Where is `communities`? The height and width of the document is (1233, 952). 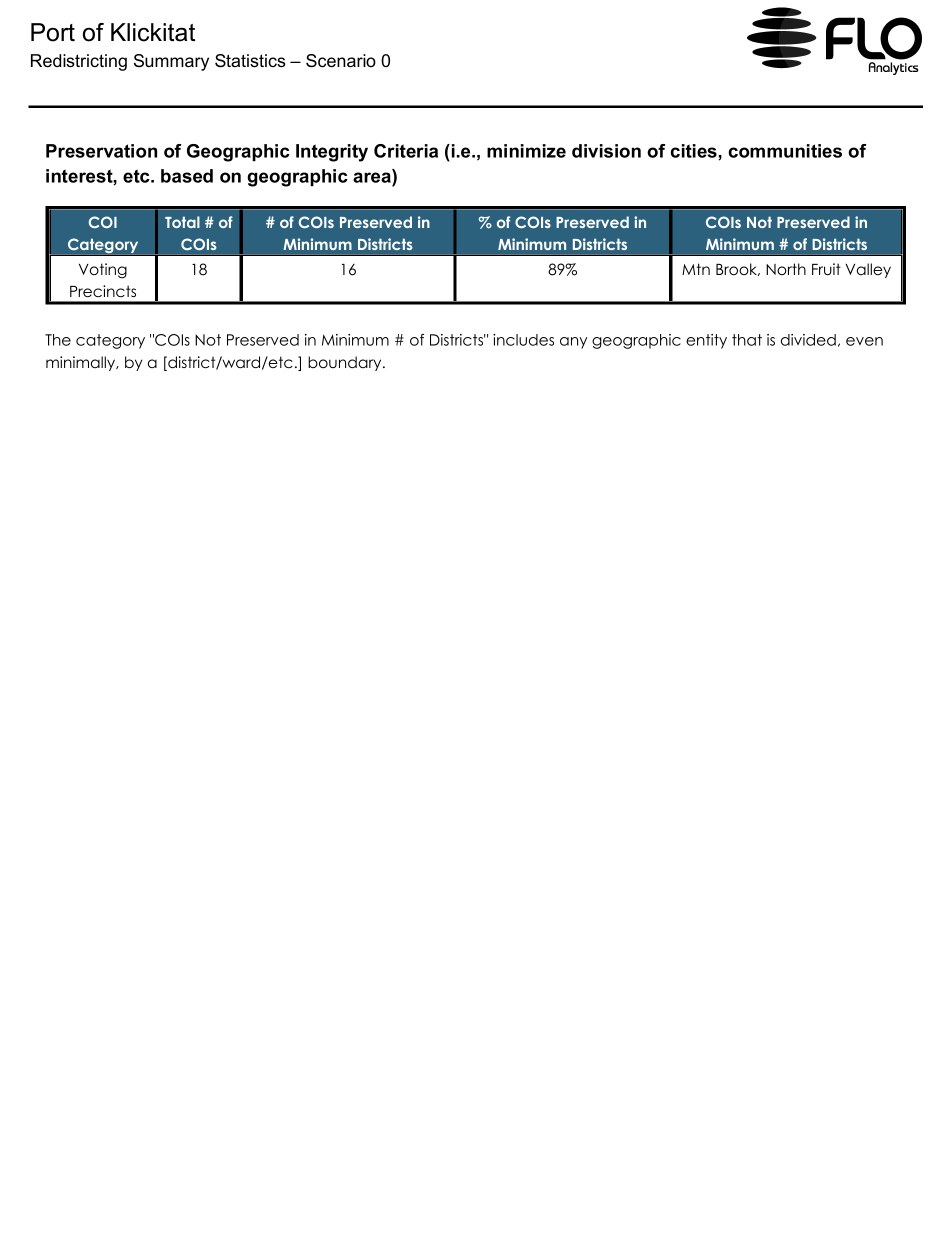
communities is located at coordinates (785, 151).
